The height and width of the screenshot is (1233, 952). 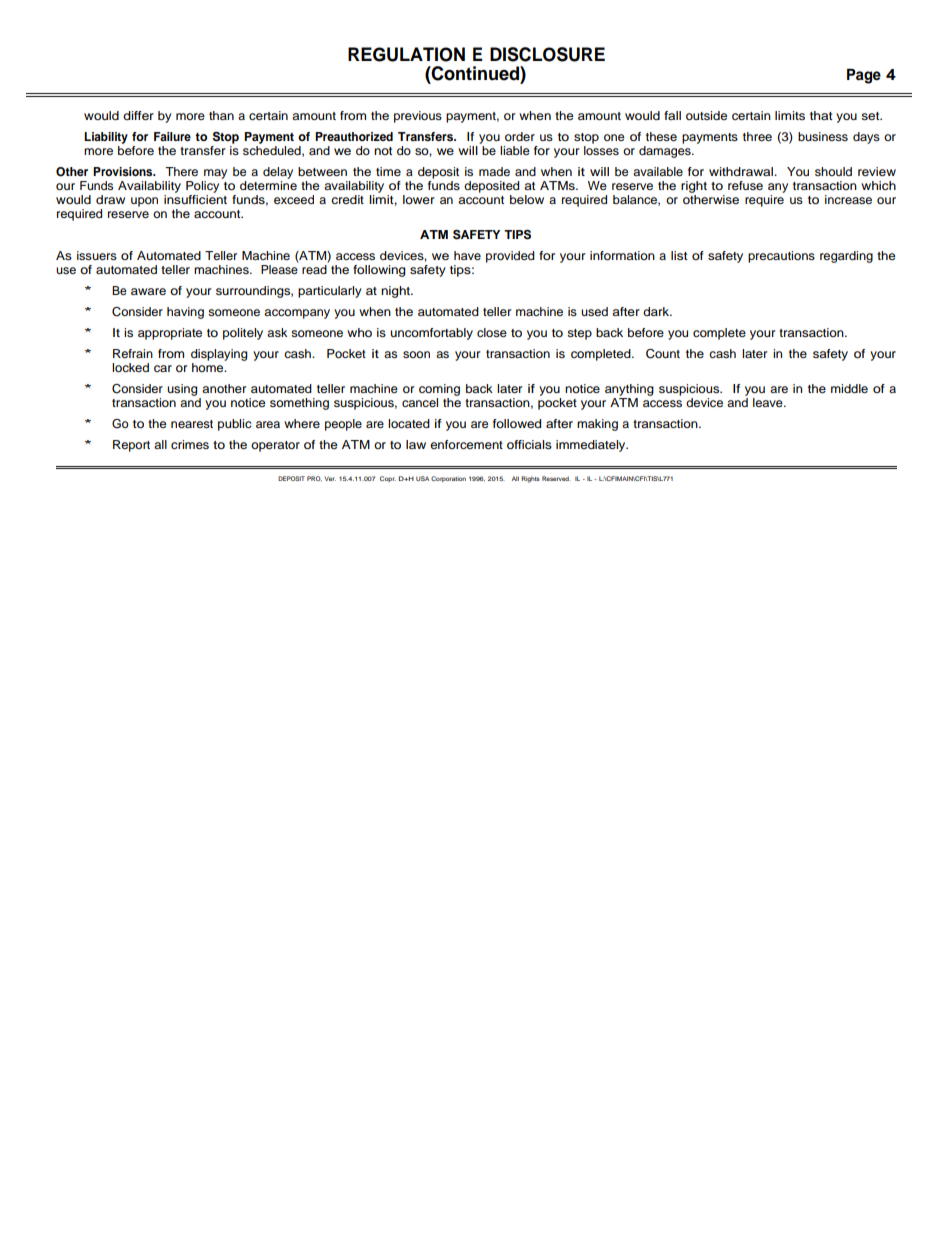 I want to click on DISCLOSURE, so click(x=547, y=54).
